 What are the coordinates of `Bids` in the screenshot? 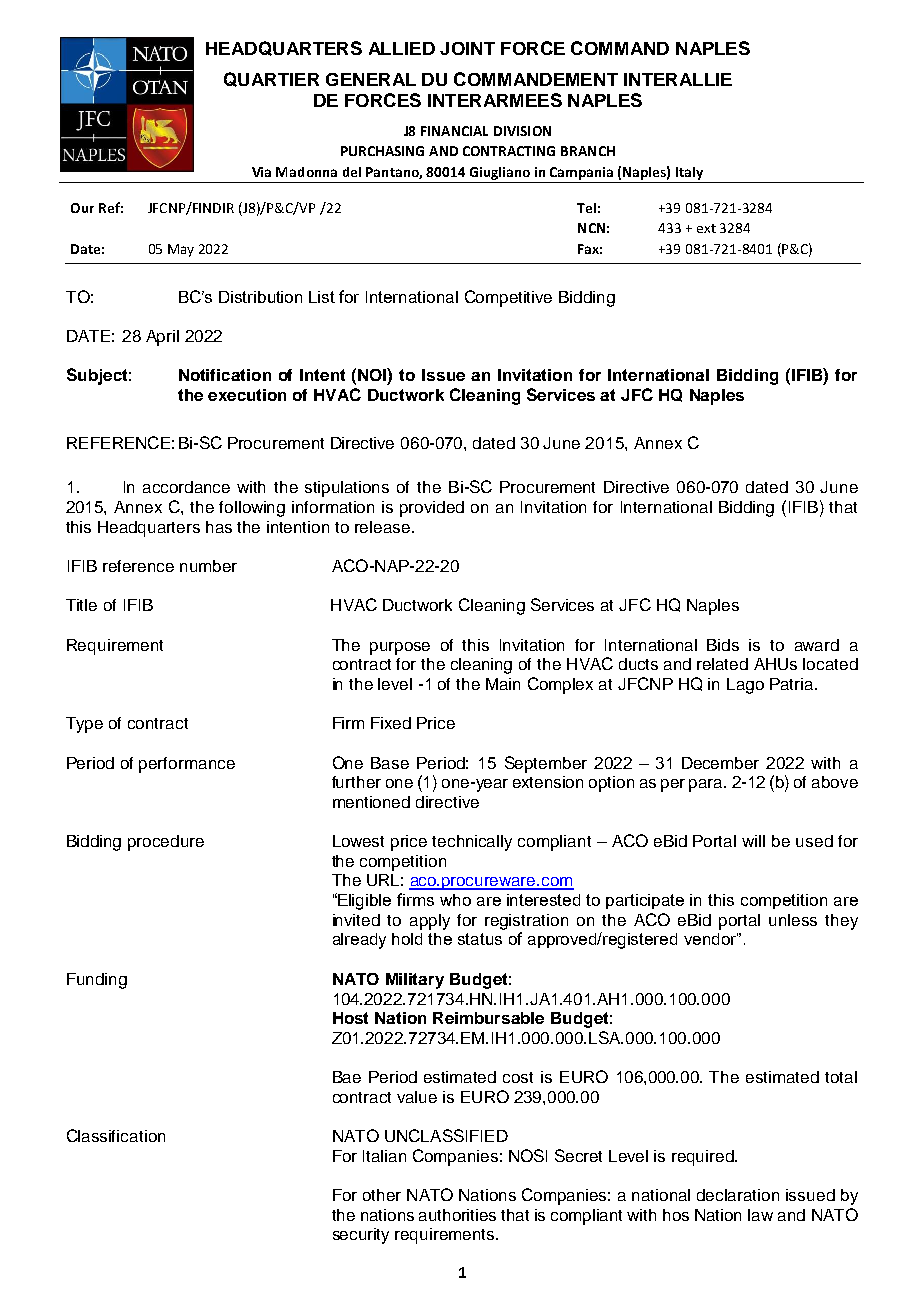 It's located at (723, 645).
